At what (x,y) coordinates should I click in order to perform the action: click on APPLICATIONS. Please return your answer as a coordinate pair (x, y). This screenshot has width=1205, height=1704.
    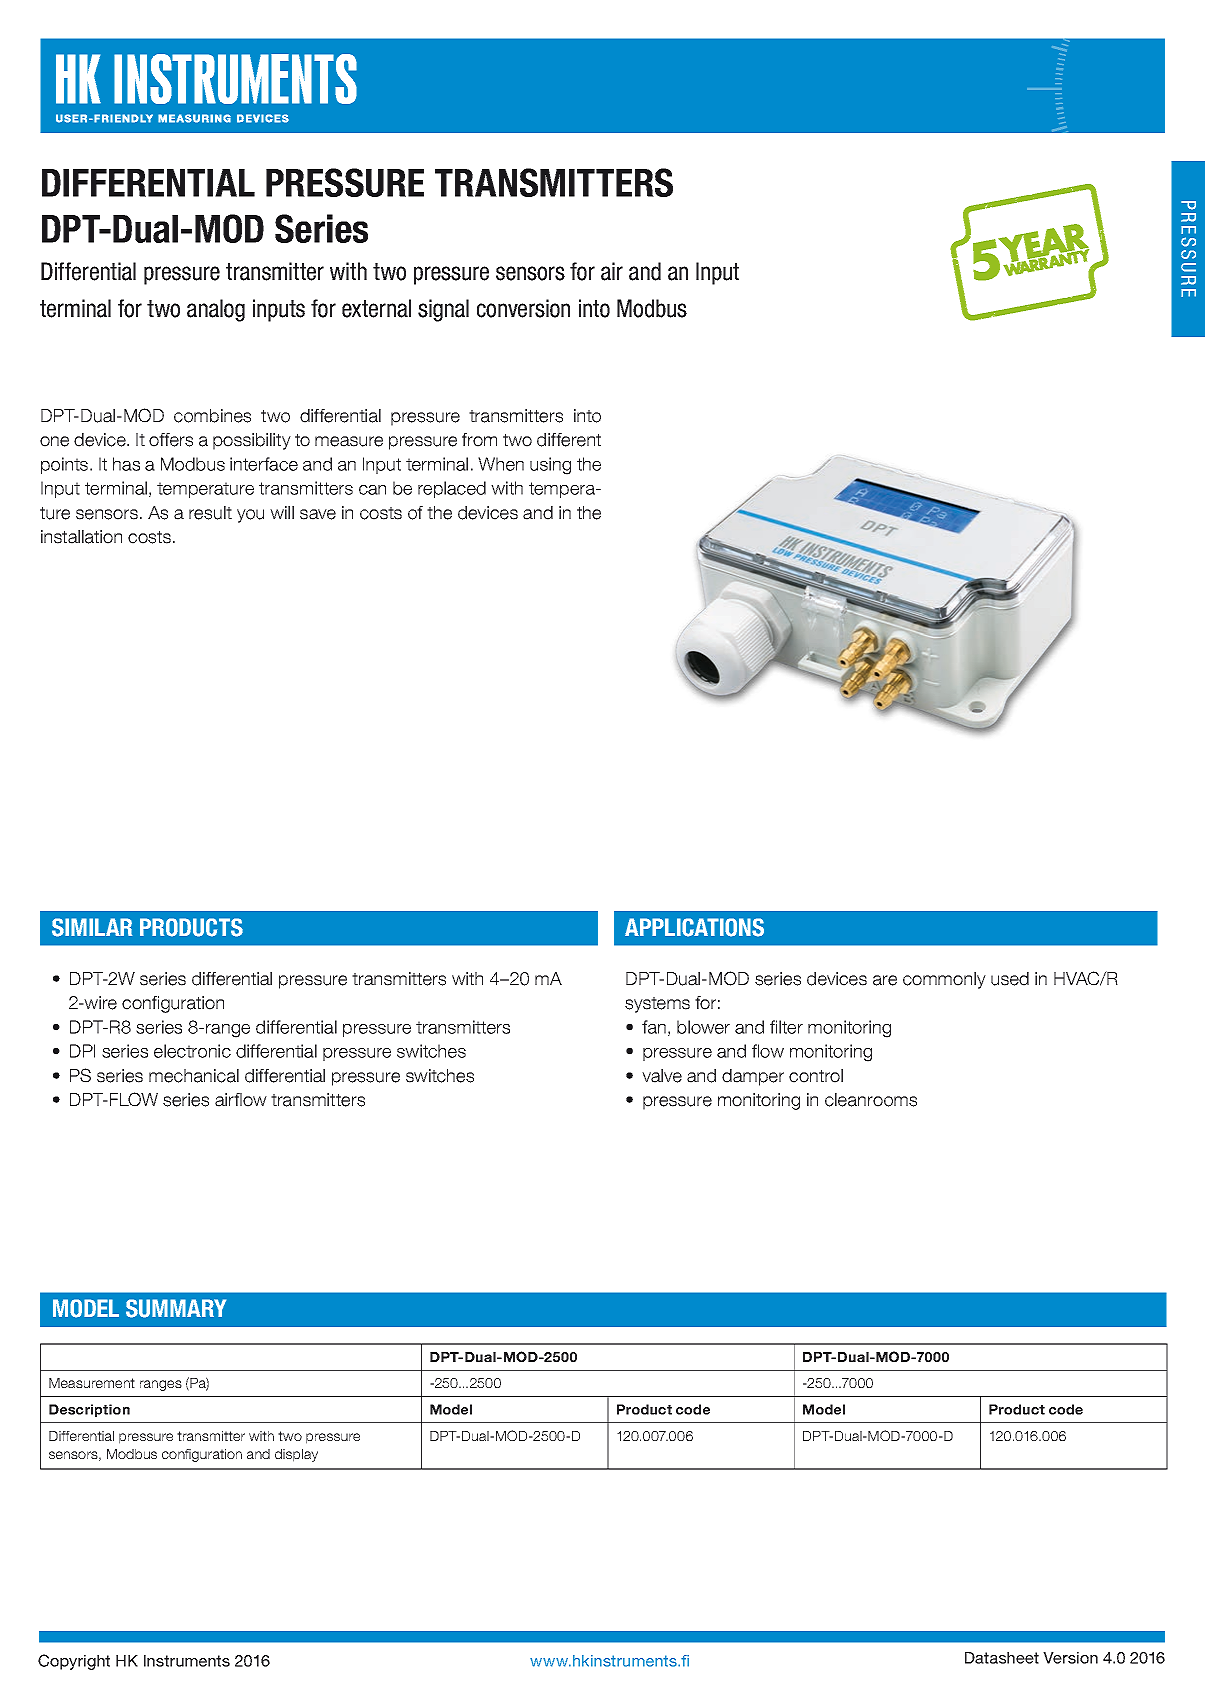
    Looking at the image, I should click on (694, 927).
